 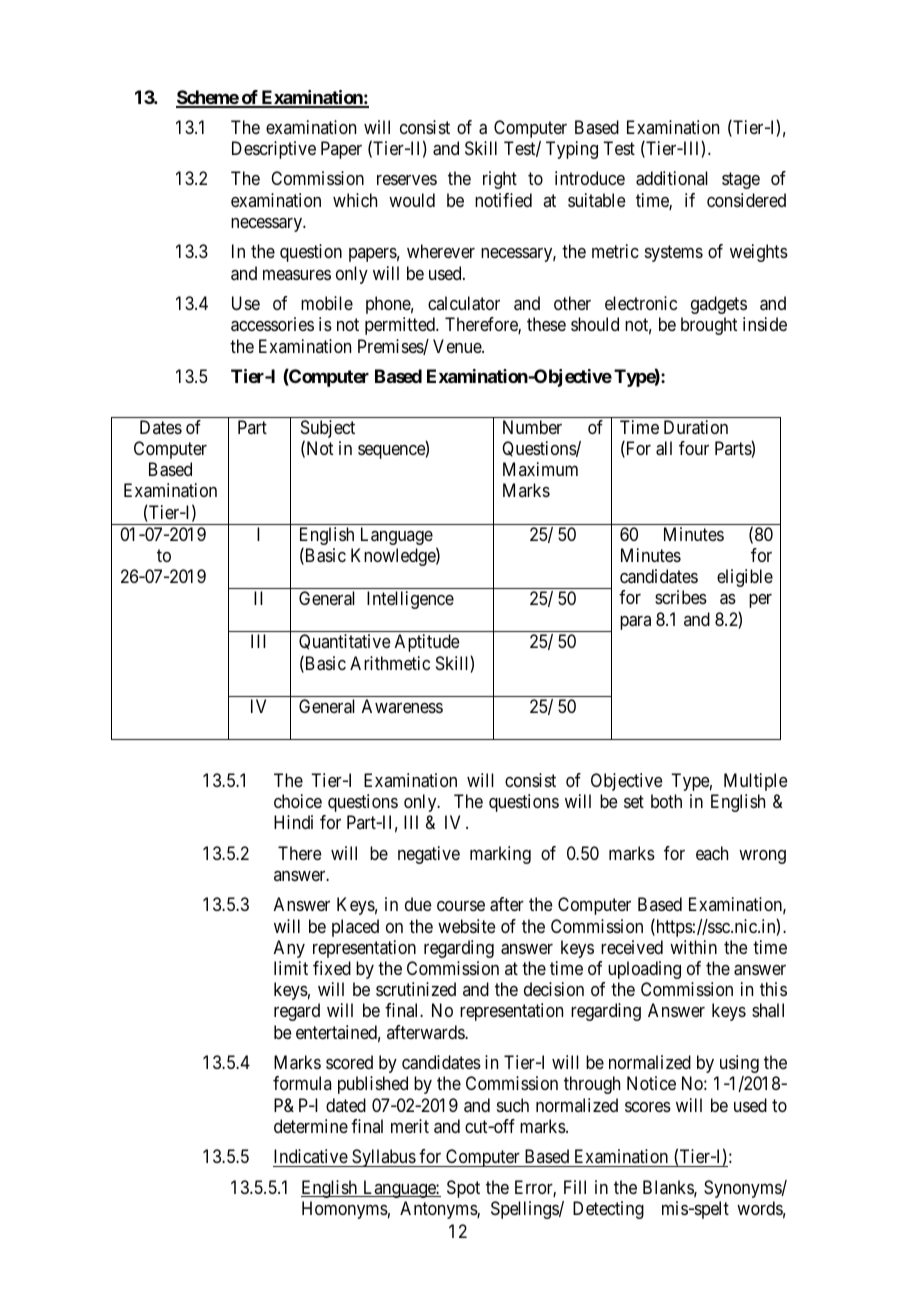 What do you see at coordinates (293, 822) in the screenshot?
I see `Hindi` at bounding box center [293, 822].
